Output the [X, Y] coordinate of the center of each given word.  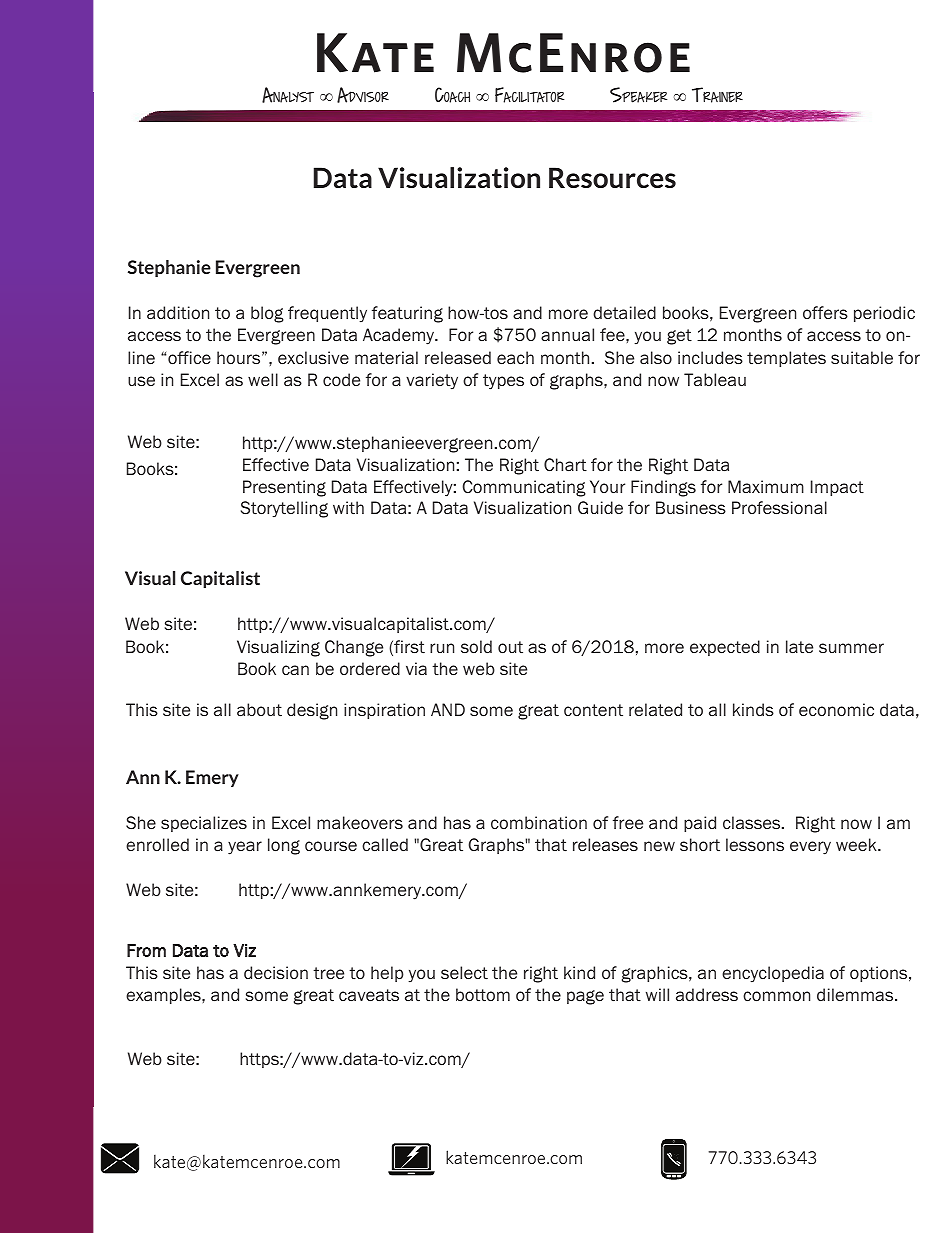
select [464, 973]
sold [476, 647]
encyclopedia [773, 974]
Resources [612, 177]
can [295, 670]
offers [825, 313]
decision [276, 973]
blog [267, 314]
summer [851, 648]
